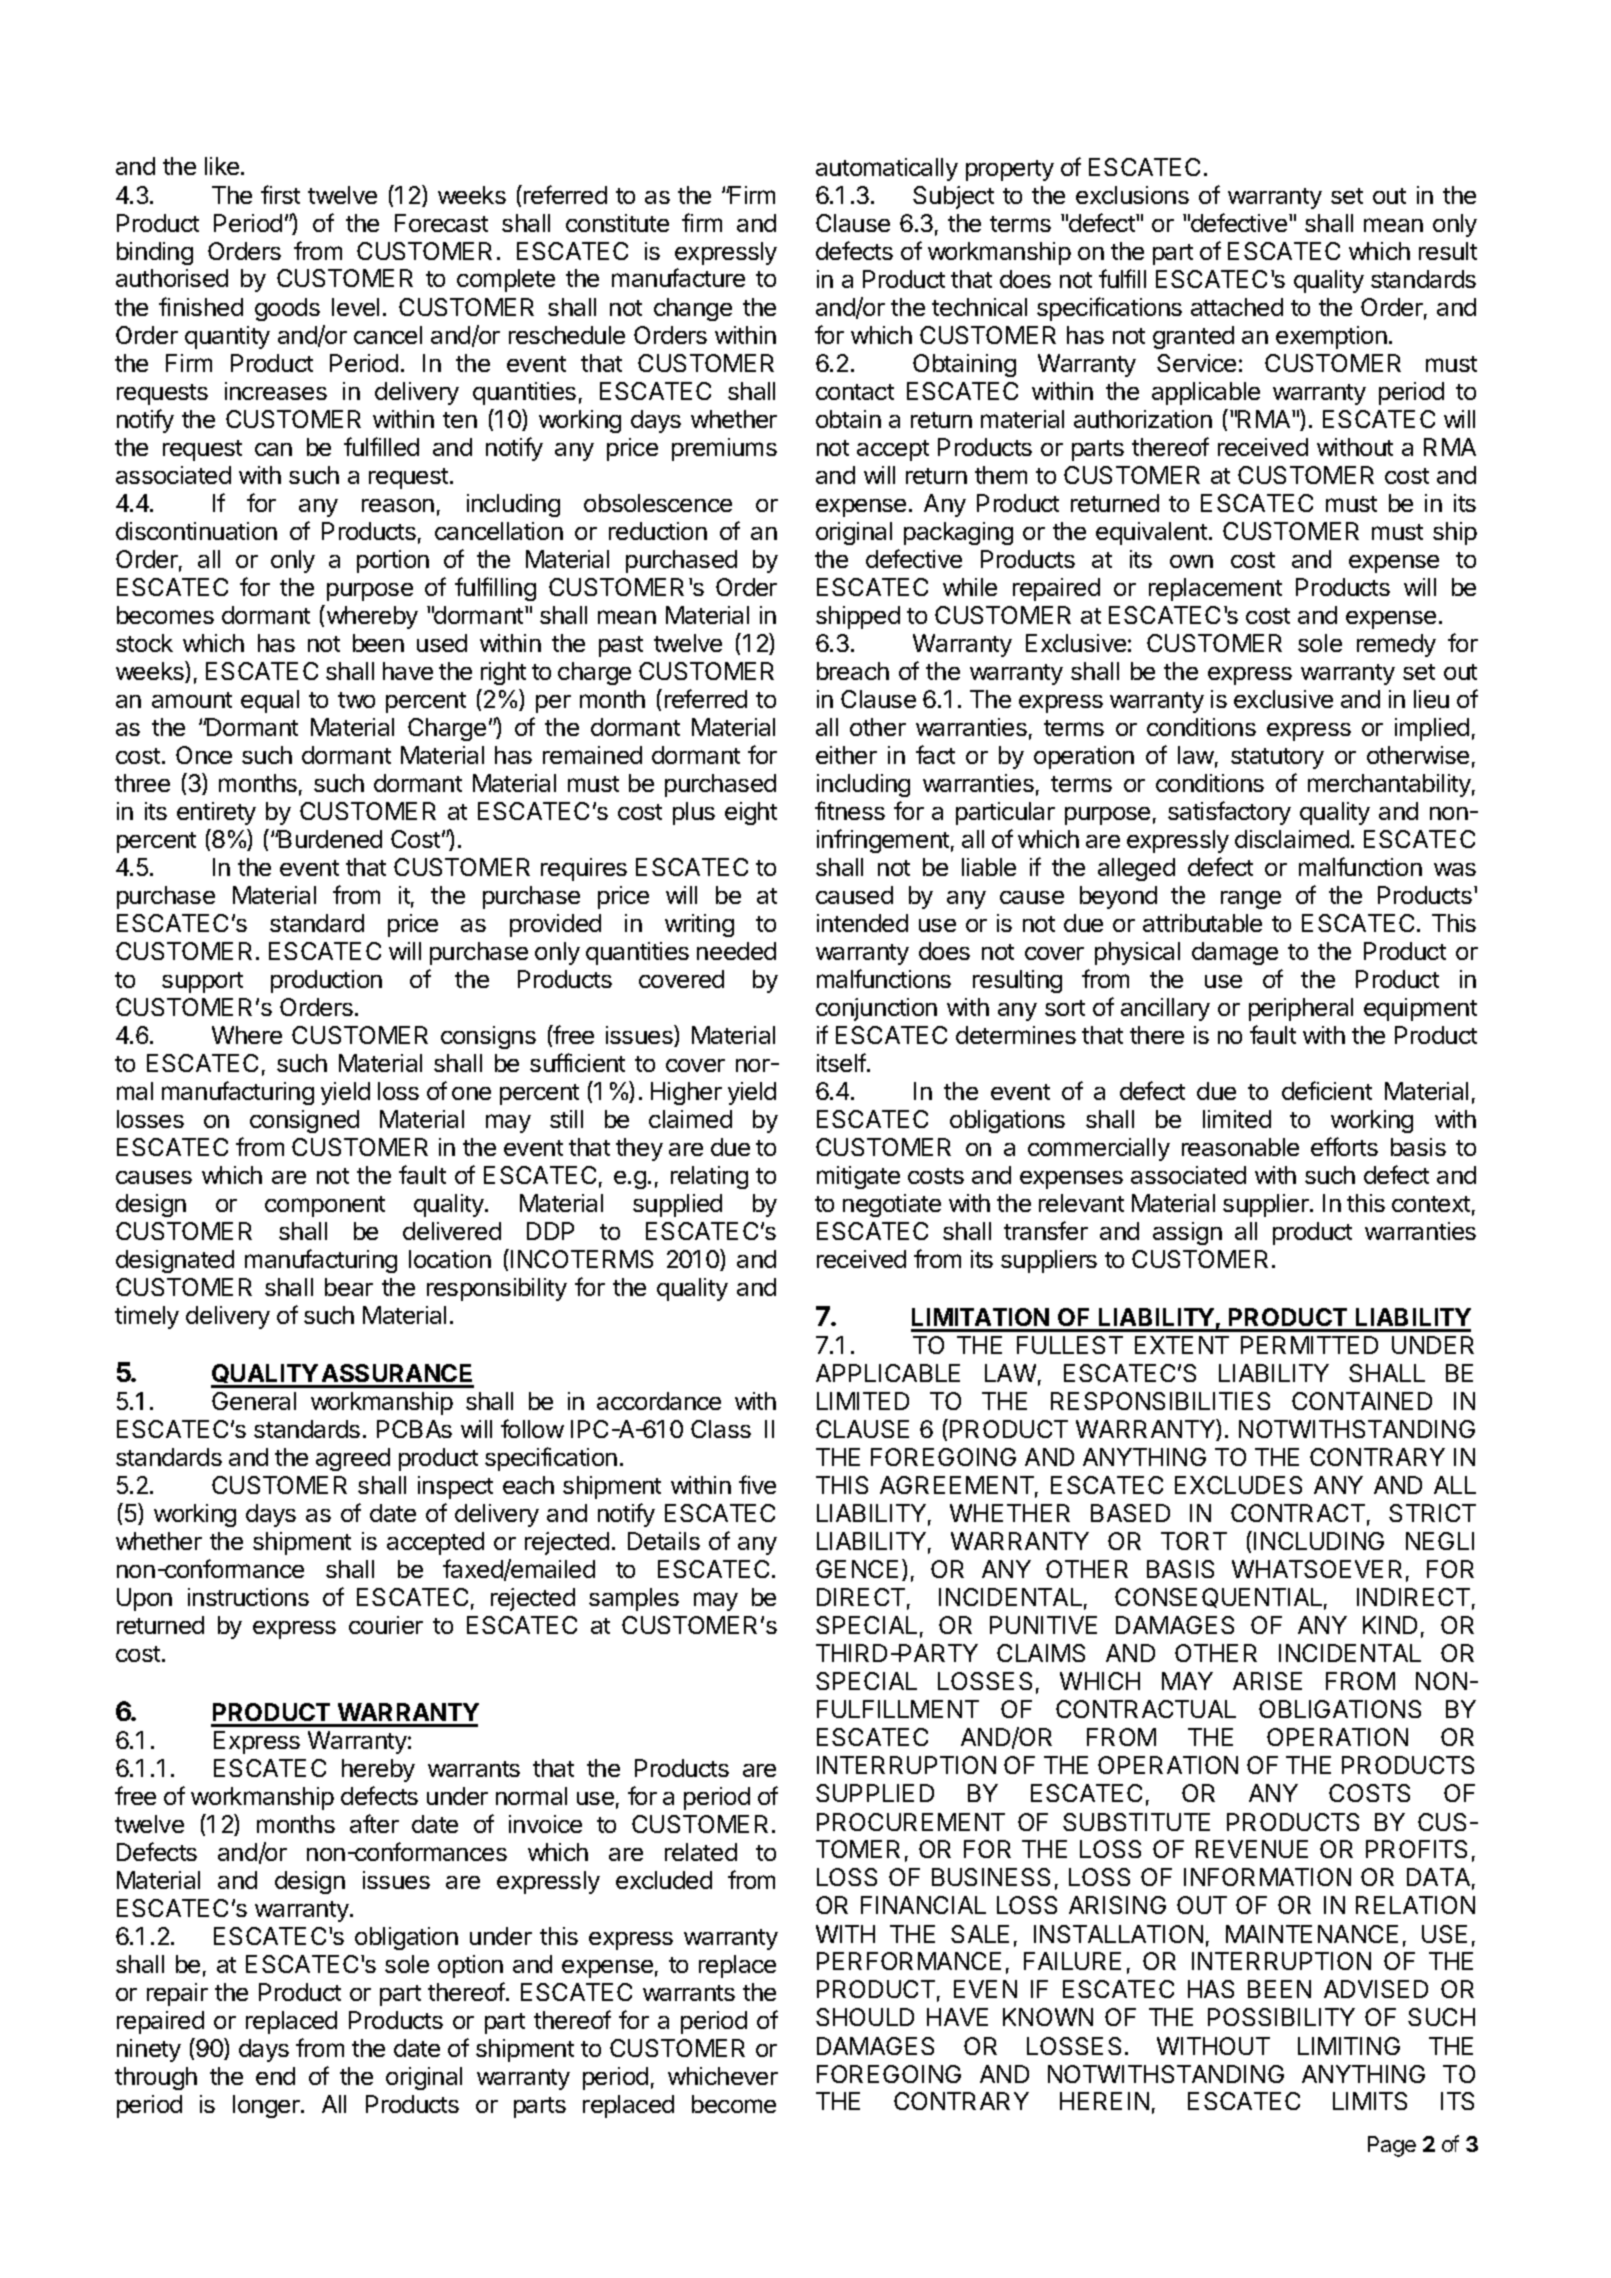 The height and width of the screenshot is (2278, 1611). Describe the element at coordinates (751, 813) in the screenshot. I see `eight` at that location.
